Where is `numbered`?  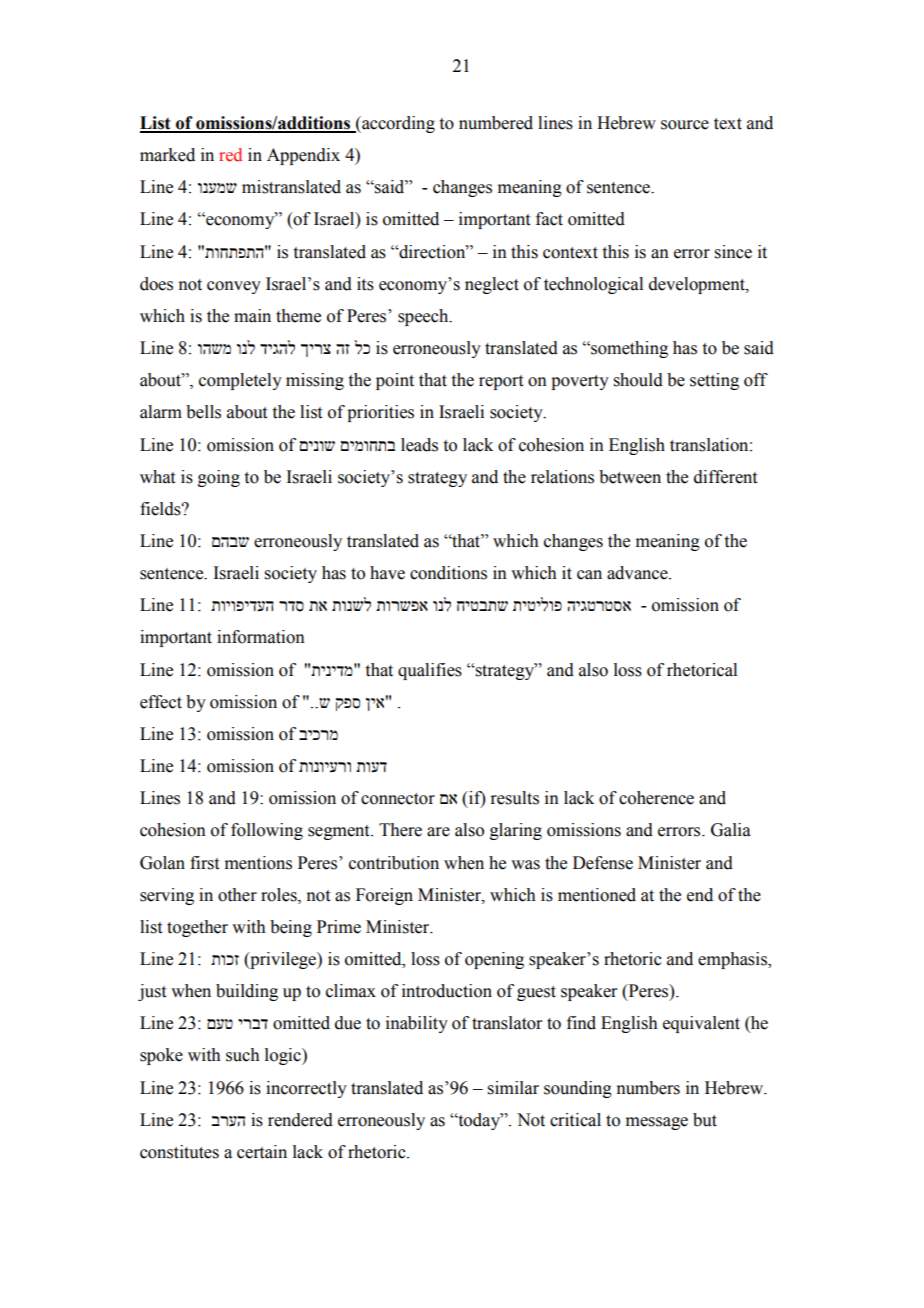 numbered is located at coordinates (496, 123).
